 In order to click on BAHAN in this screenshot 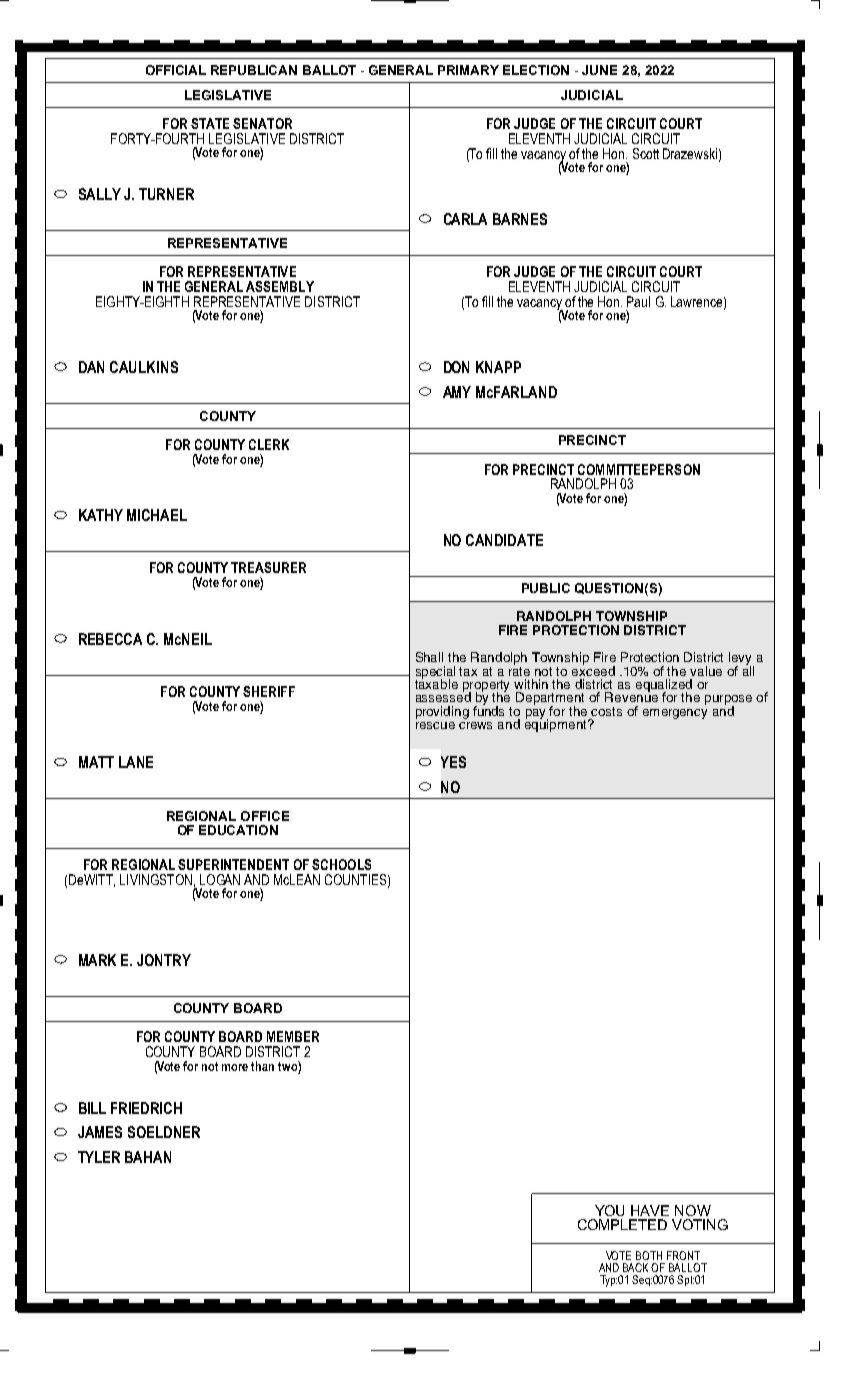, I will do `click(148, 1157)`.
